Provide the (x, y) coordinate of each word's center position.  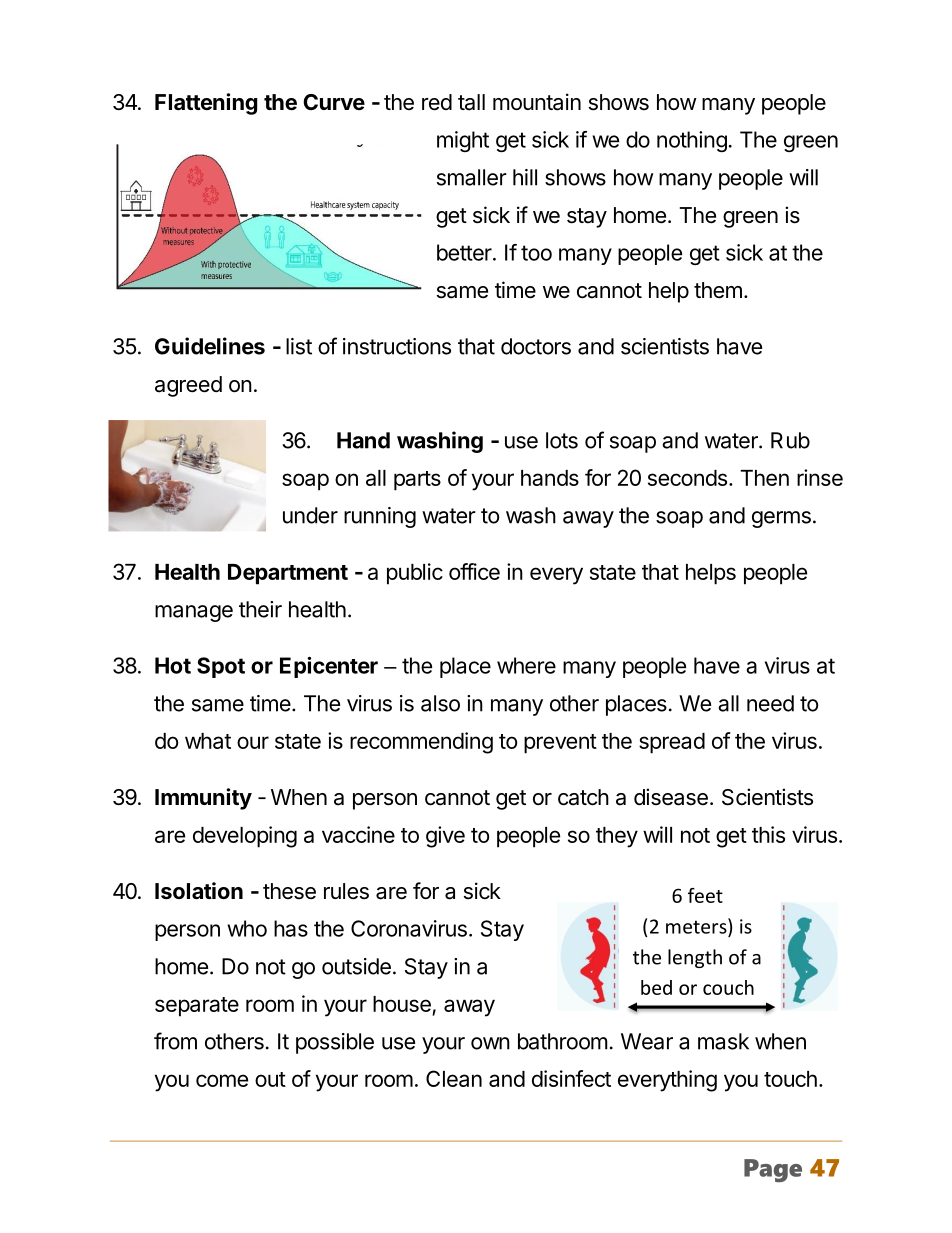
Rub (790, 440)
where (526, 665)
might (463, 141)
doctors (536, 346)
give (445, 837)
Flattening (206, 104)
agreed (188, 386)
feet (705, 895)
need (770, 703)
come (222, 1080)
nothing (692, 141)
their (260, 609)
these (289, 891)
